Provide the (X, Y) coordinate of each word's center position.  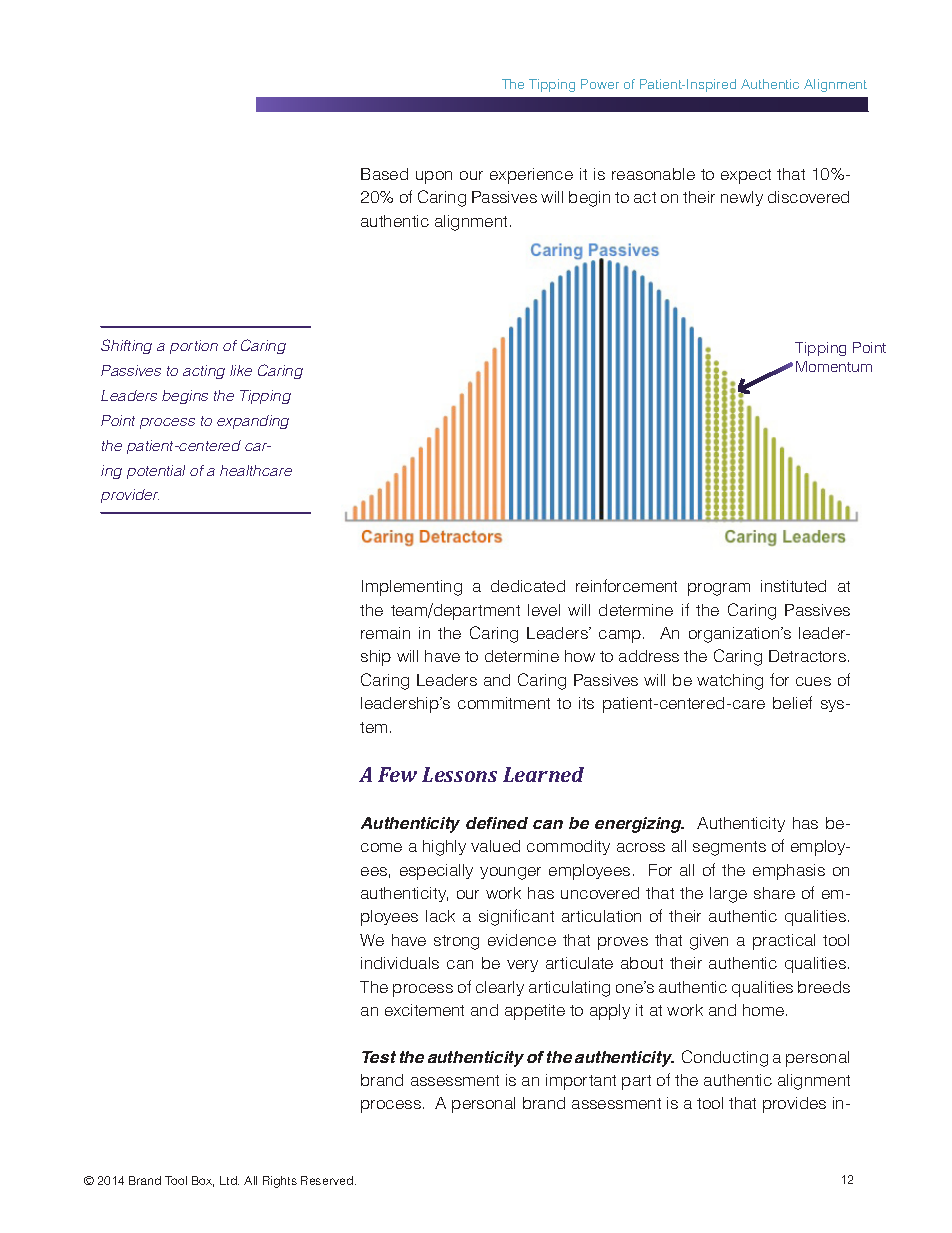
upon (434, 177)
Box (203, 1181)
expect (746, 176)
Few (397, 774)
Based (384, 174)
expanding (253, 422)
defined (497, 823)
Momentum (834, 366)
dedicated (528, 586)
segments (729, 848)
